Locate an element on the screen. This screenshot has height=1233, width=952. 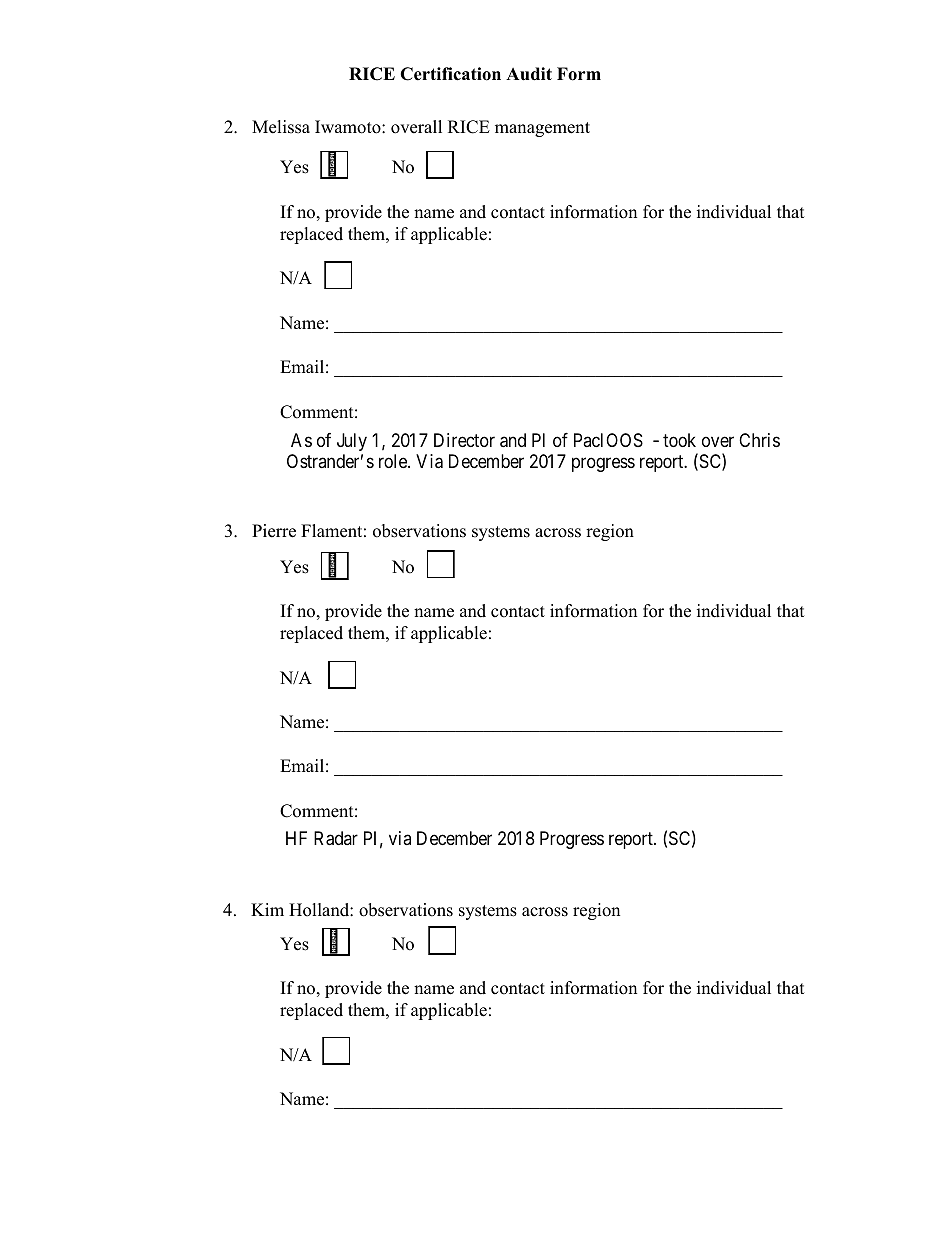
Audit is located at coordinates (529, 74).
